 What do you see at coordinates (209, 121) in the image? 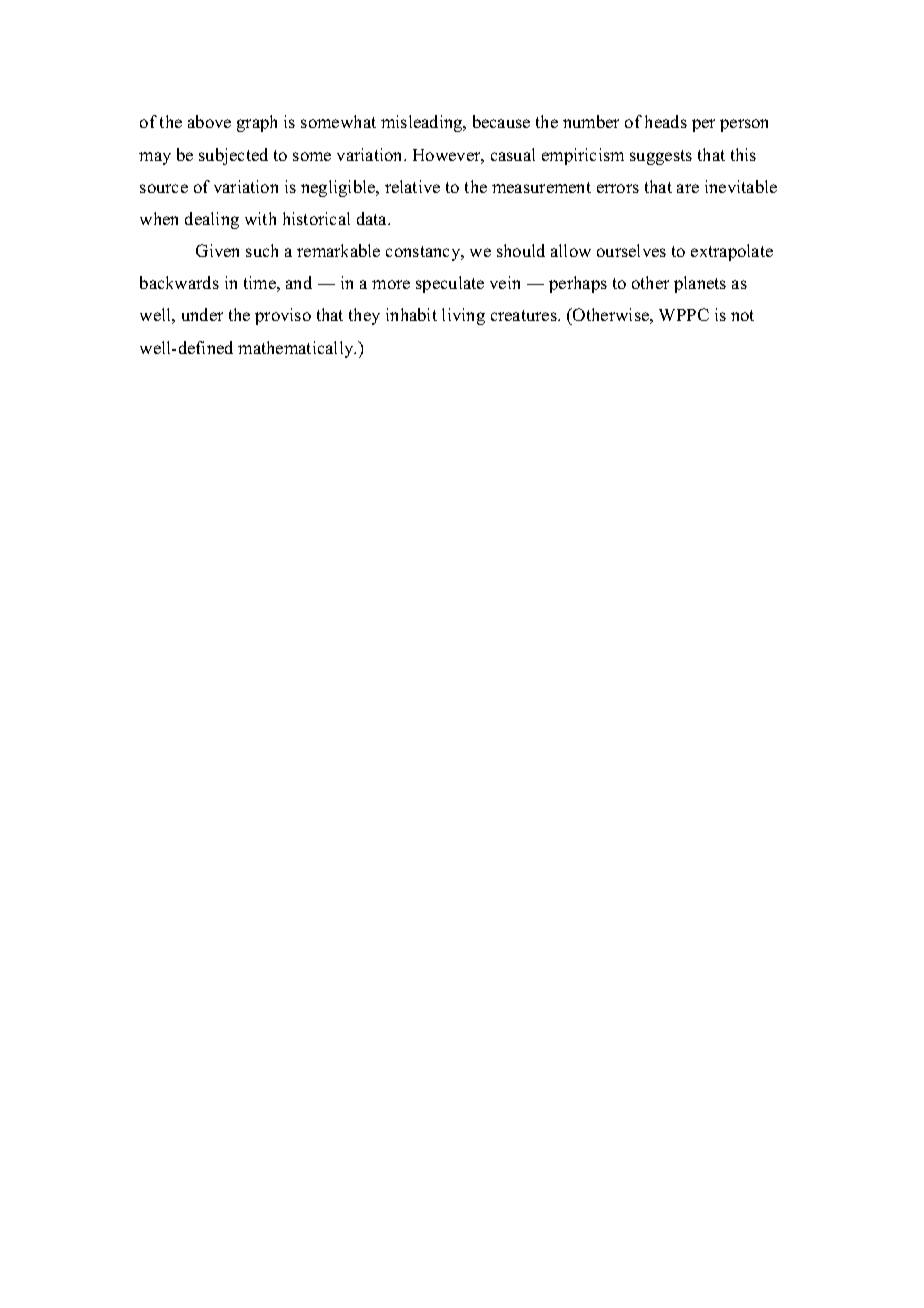
I see `above` at bounding box center [209, 121].
